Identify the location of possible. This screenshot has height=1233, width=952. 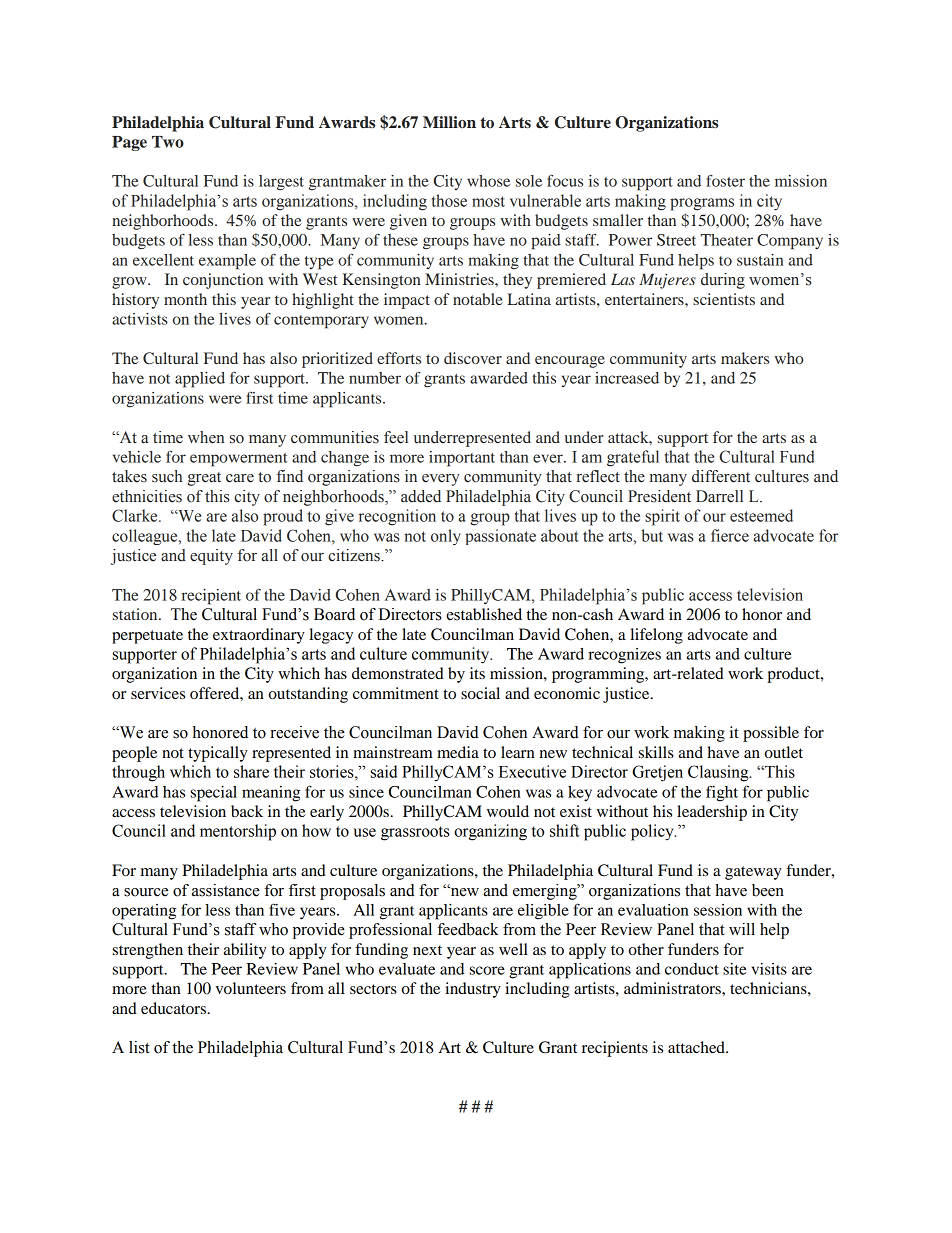
(771, 734).
